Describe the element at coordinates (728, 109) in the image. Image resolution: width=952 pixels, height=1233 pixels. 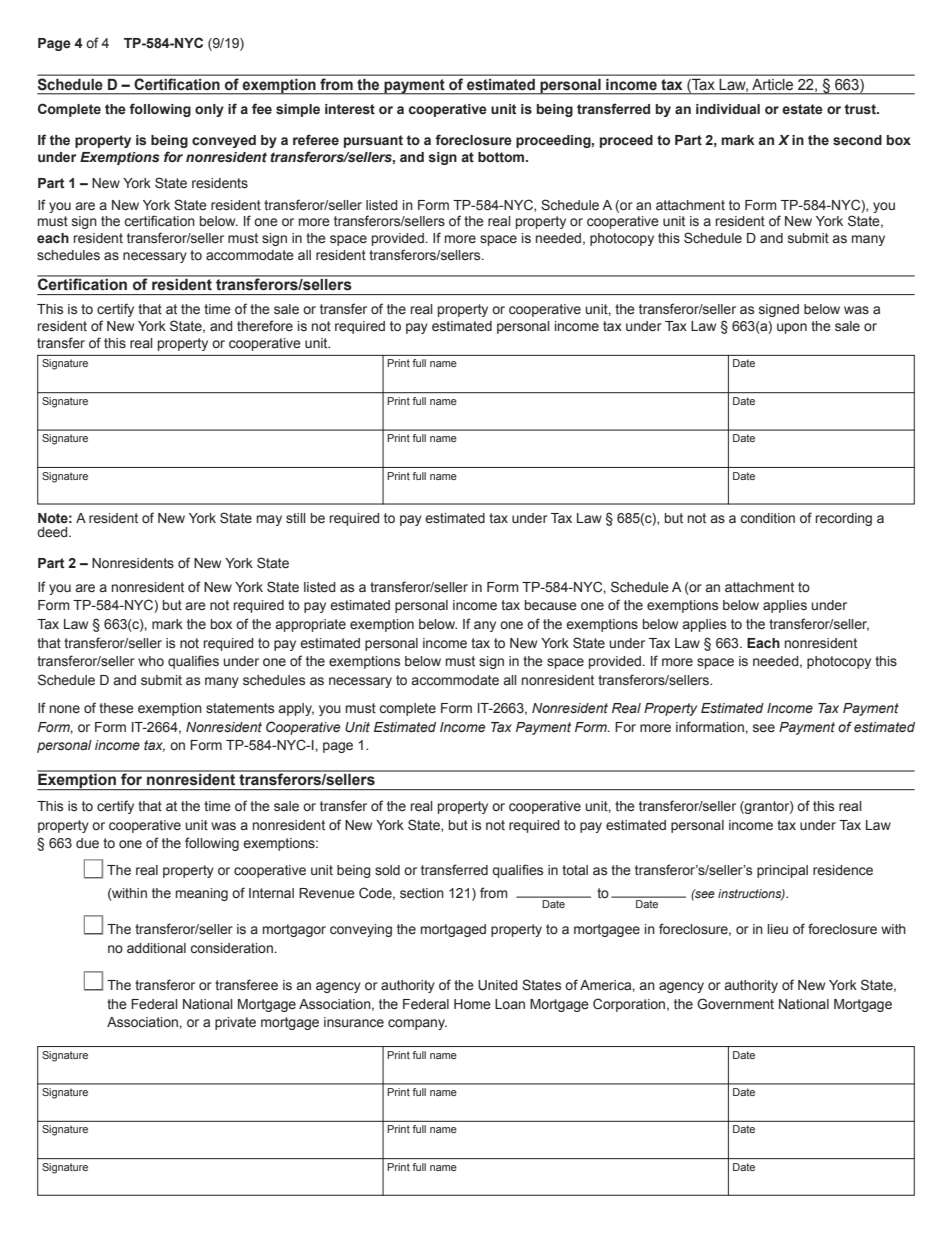
I see `individual` at that location.
